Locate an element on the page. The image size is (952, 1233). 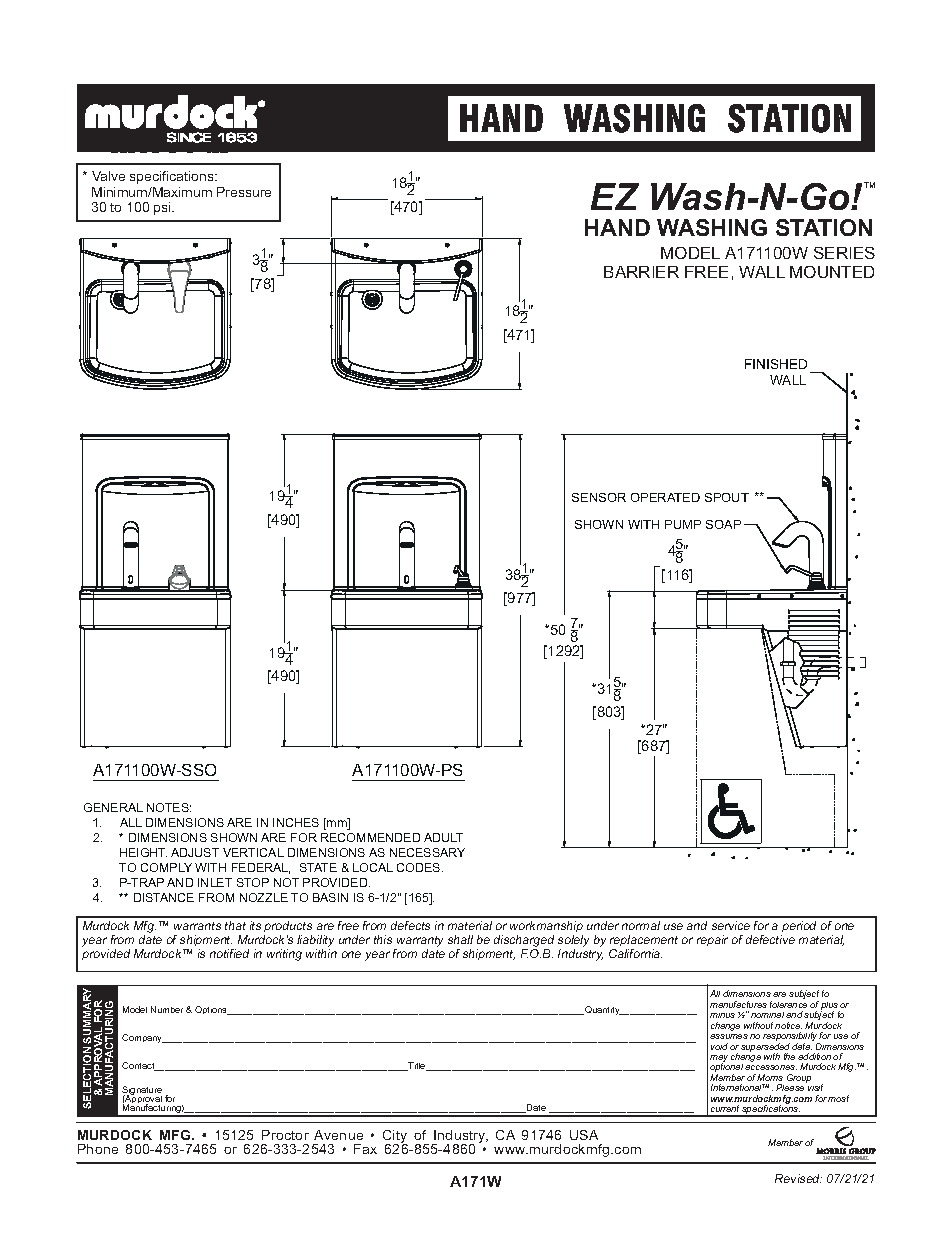
ADULT is located at coordinates (443, 837).
